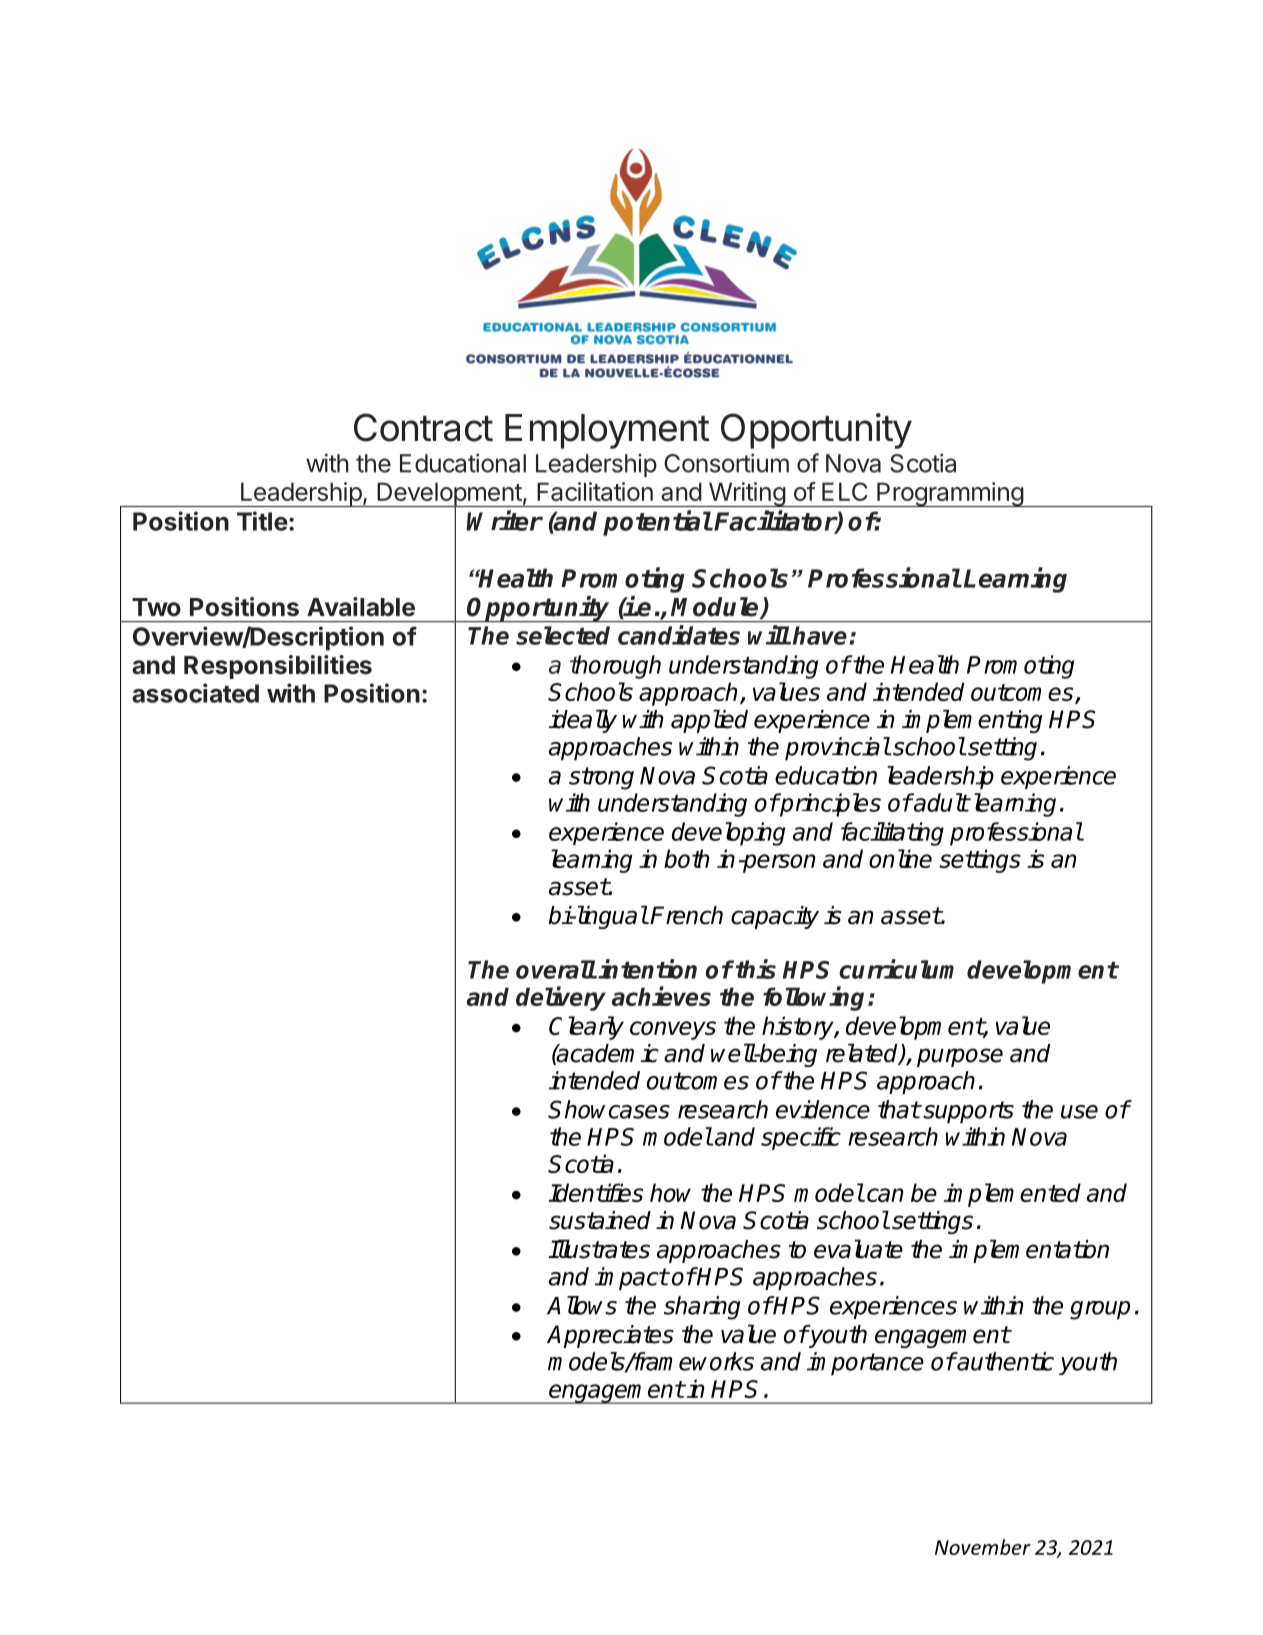 This image has height=1635, width=1263. I want to click on strong, so click(601, 778).
